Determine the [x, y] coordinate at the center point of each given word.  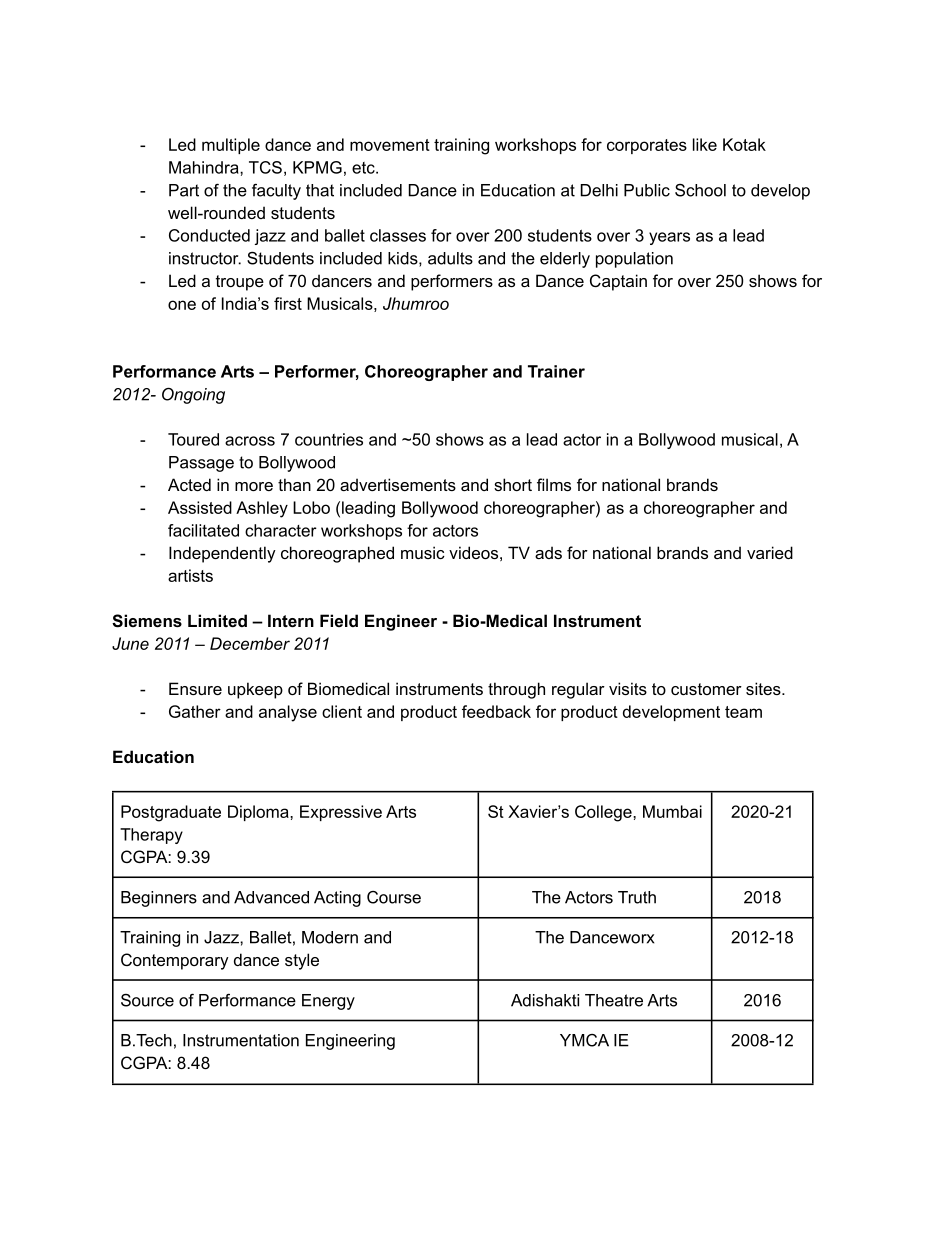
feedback [496, 711]
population [634, 260]
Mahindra [205, 167]
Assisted [200, 507]
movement [390, 145]
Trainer [556, 371]
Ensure [195, 688]
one [182, 305]
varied [770, 552]
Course [394, 897]
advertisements [398, 484]
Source [147, 1000]
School [700, 190]
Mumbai [672, 811]
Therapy [151, 836]
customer [706, 689]
